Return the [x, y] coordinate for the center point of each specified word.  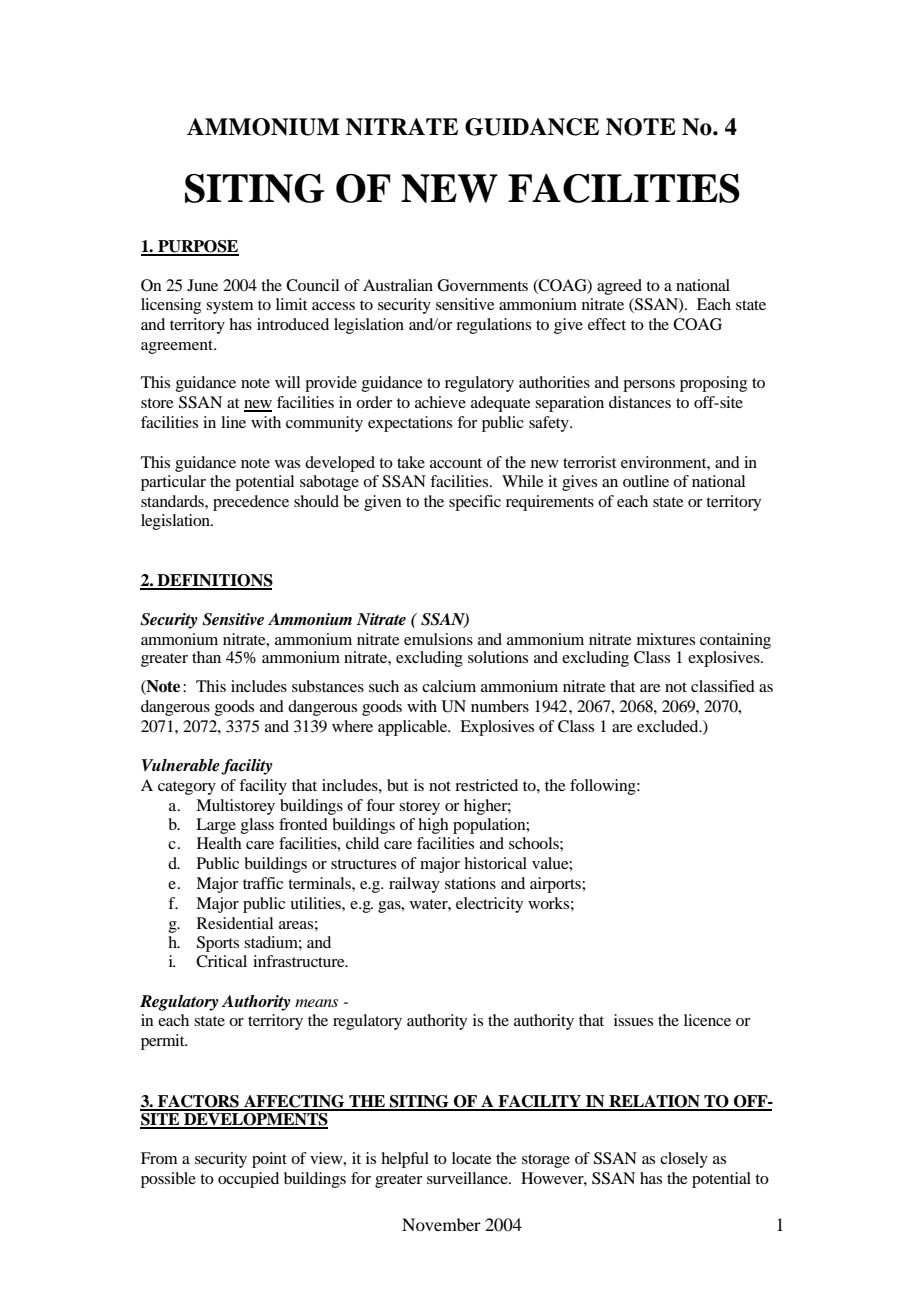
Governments [483, 285]
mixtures [666, 639]
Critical [221, 961]
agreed [619, 287]
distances [640, 402]
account [456, 463]
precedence [251, 503]
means [316, 1003]
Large [216, 826]
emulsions [438, 639]
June [202, 285]
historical [495, 863]
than [206, 657]
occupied [248, 1180]
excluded [669, 726]
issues [633, 1020]
